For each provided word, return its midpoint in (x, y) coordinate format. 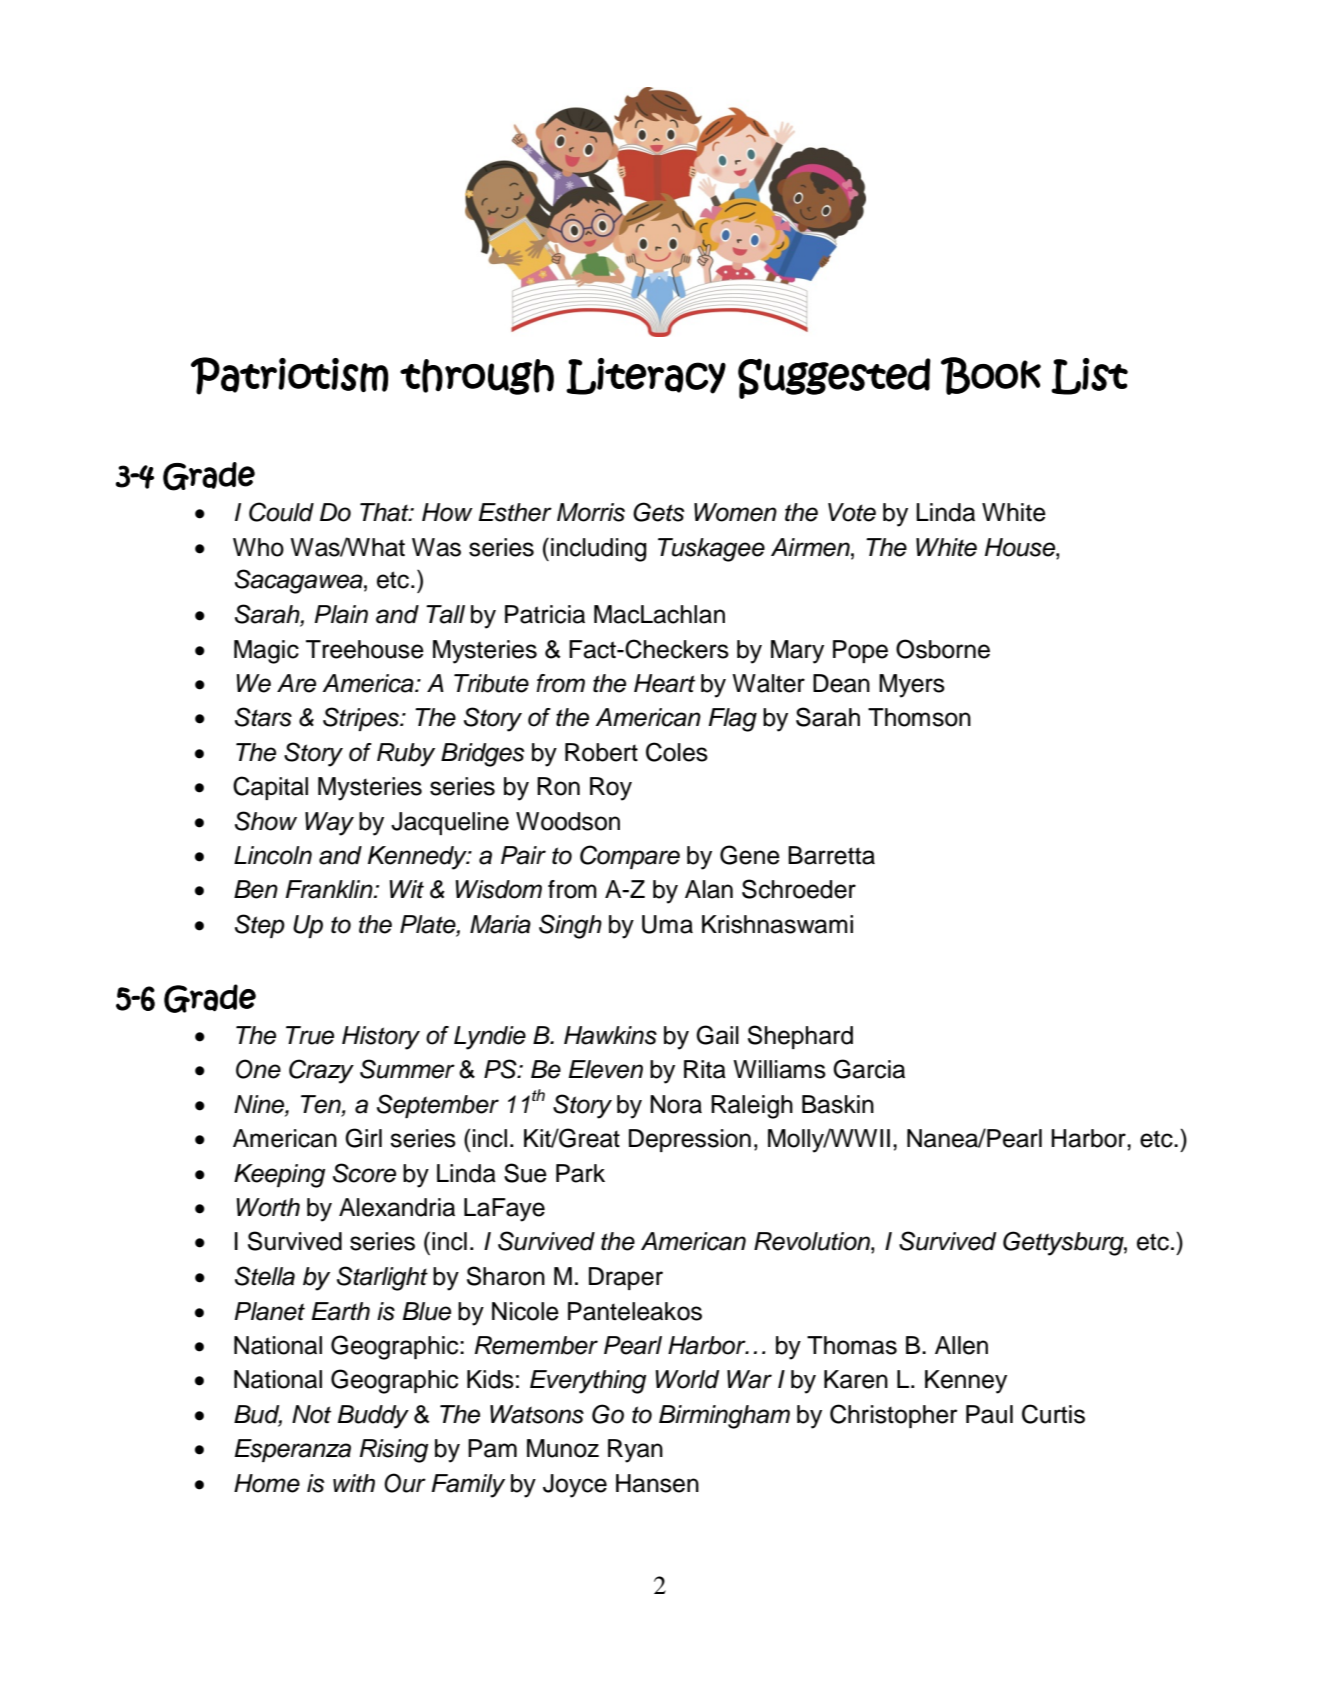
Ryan (635, 1451)
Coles (677, 752)
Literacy (646, 376)
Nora (676, 1104)
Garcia (869, 1069)
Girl (363, 1138)
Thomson (919, 717)
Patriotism (289, 376)
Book (991, 376)
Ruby (406, 755)
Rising (394, 1451)
